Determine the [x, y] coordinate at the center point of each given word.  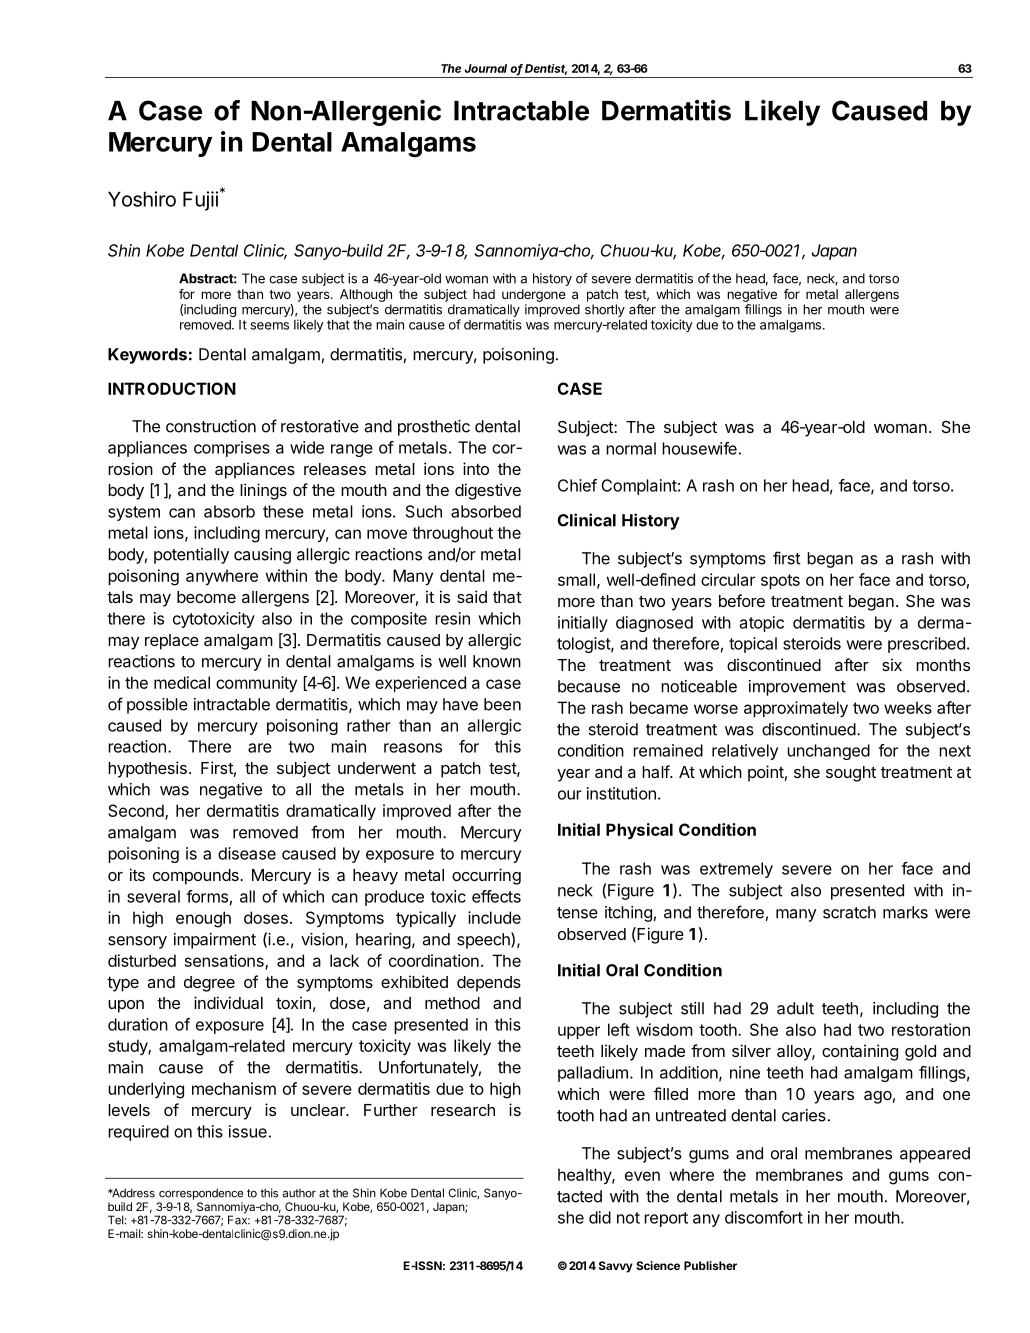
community [256, 684]
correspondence [201, 1194]
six [892, 664]
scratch [849, 912]
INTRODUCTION [172, 388]
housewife [699, 448]
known [497, 661]
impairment [215, 941]
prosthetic [434, 428]
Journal [485, 68]
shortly [605, 312]
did [600, 1217]
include [494, 917]
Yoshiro [142, 199]
